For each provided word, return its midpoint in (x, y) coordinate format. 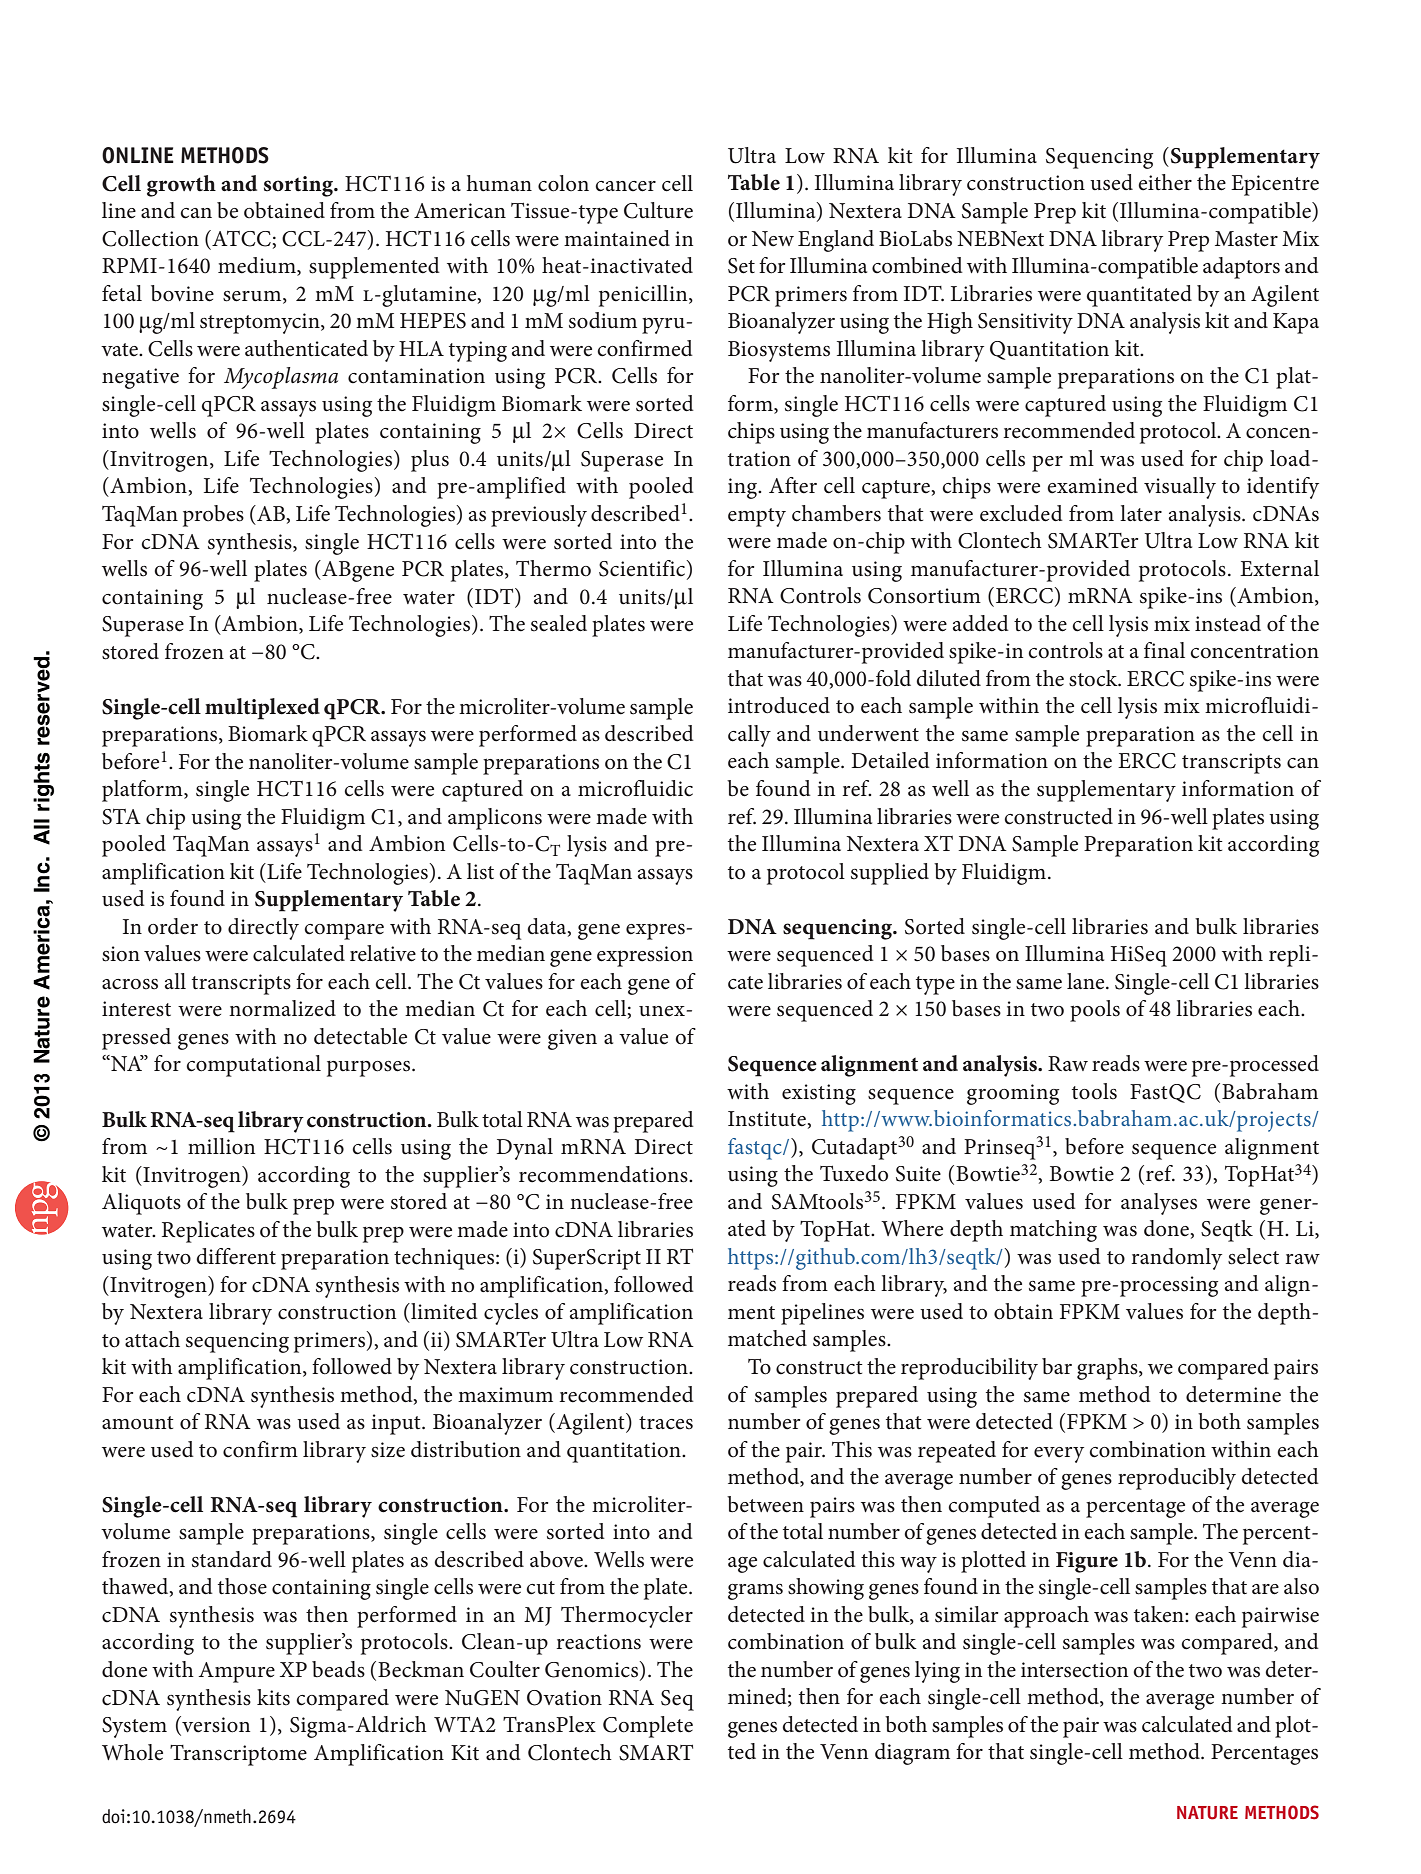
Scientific (643, 569)
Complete (648, 1727)
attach (152, 1339)
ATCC (240, 238)
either (1165, 182)
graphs (1108, 1369)
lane (1087, 981)
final (1164, 650)
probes (213, 516)
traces (666, 1423)
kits (273, 1697)
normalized (282, 1008)
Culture (658, 210)
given (572, 1039)
